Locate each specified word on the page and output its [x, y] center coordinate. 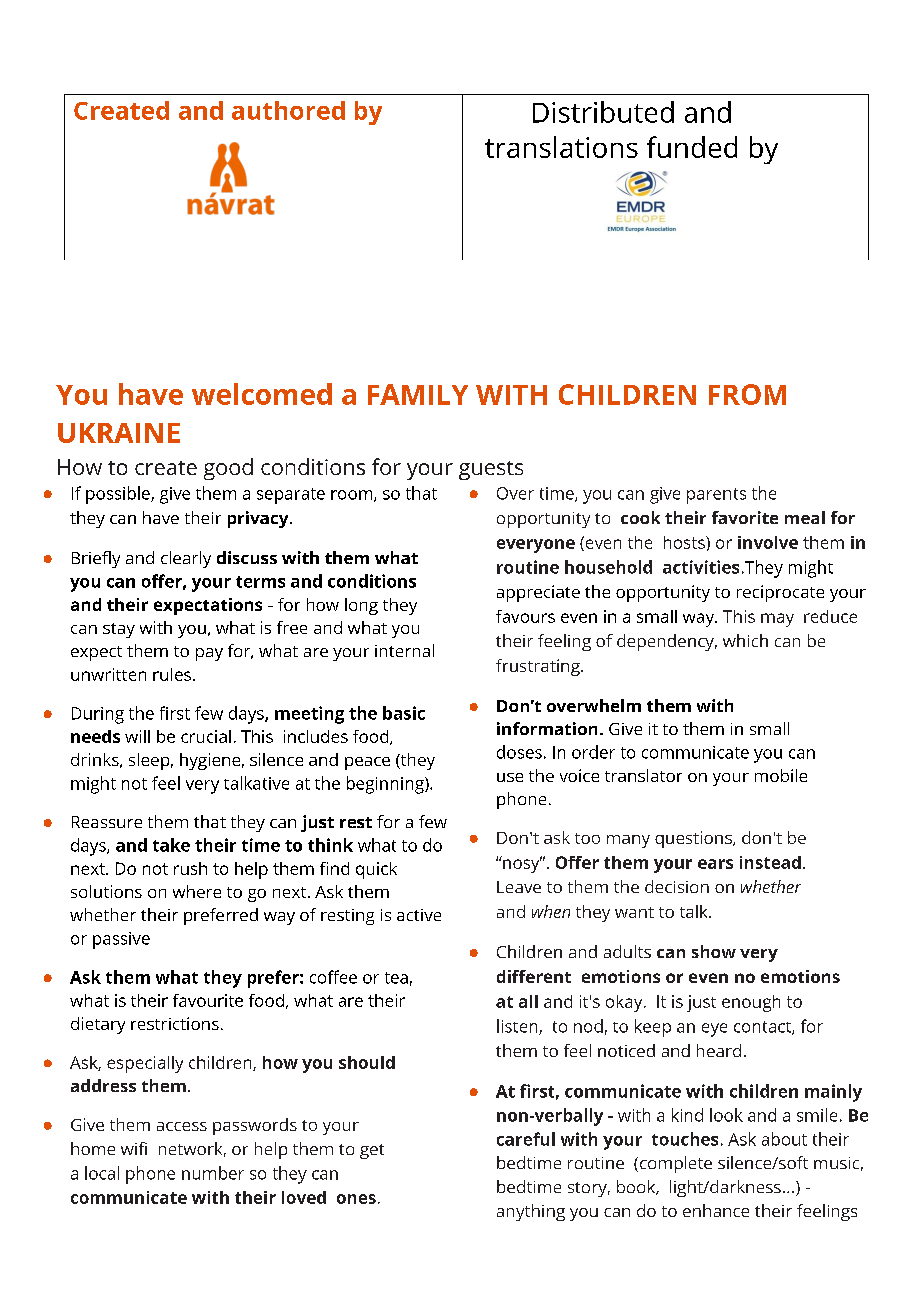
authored [288, 110]
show [714, 951]
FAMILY [418, 394]
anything [531, 1212]
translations [561, 147]
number [213, 1173]
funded [692, 147]
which [745, 640]
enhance [716, 1210]
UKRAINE [119, 433]
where [197, 891]
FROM [747, 394]
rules [172, 674]
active [419, 915]
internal [404, 650]
